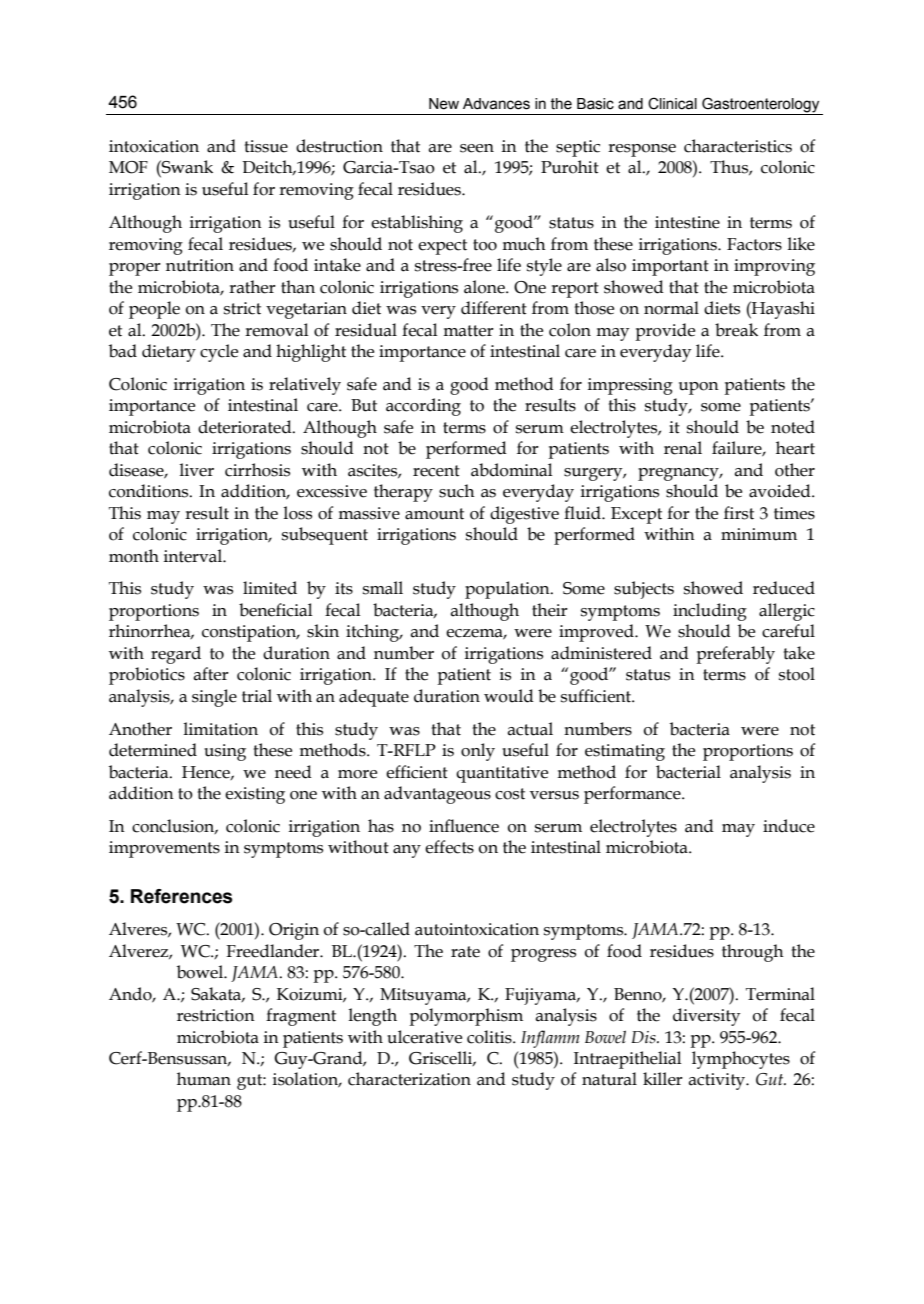 This screenshot has height=1304, width=924. Describe the element at coordinates (625, 752) in the screenshot. I see `estimating` at that location.
